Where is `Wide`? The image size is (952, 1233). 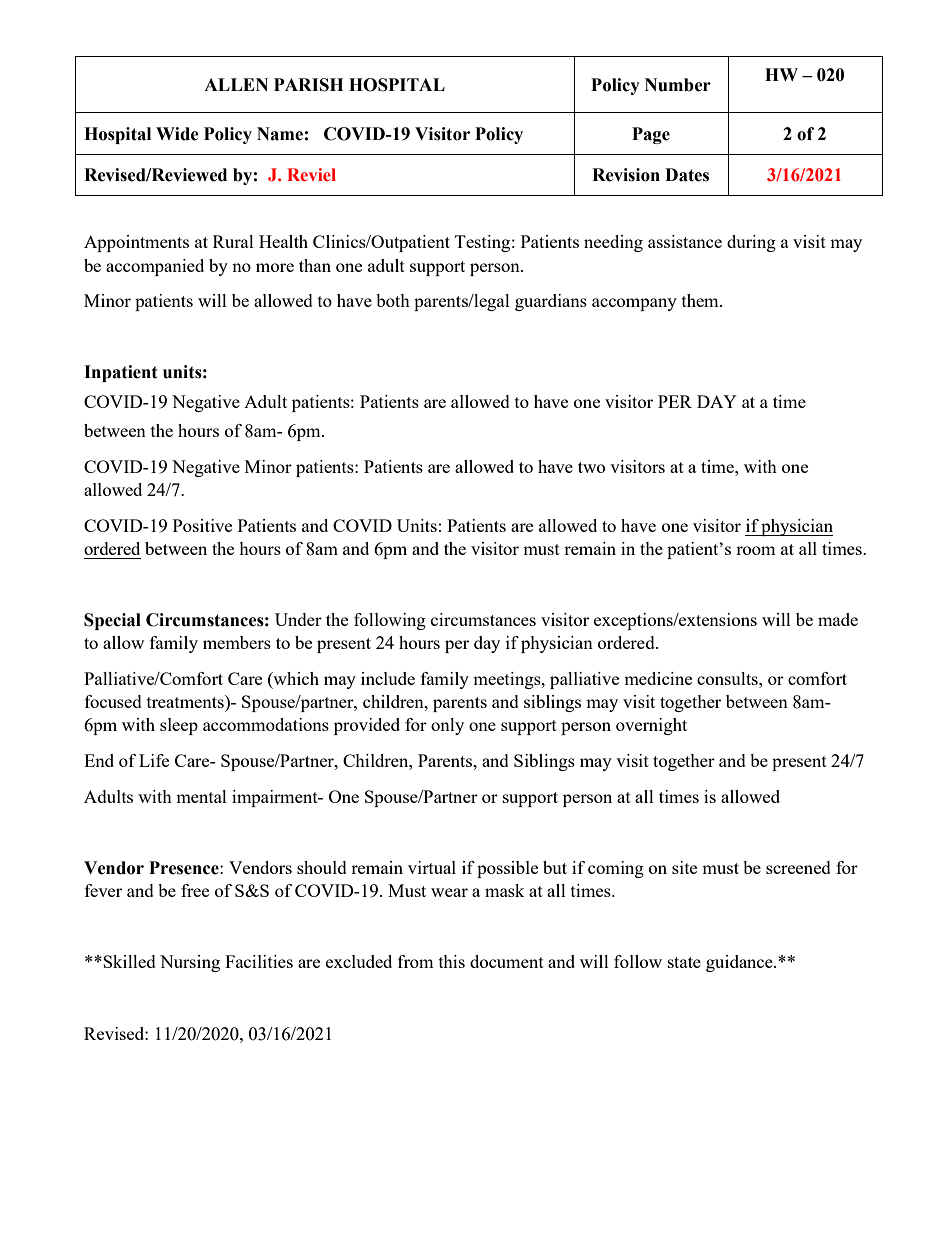 Wide is located at coordinates (177, 134).
